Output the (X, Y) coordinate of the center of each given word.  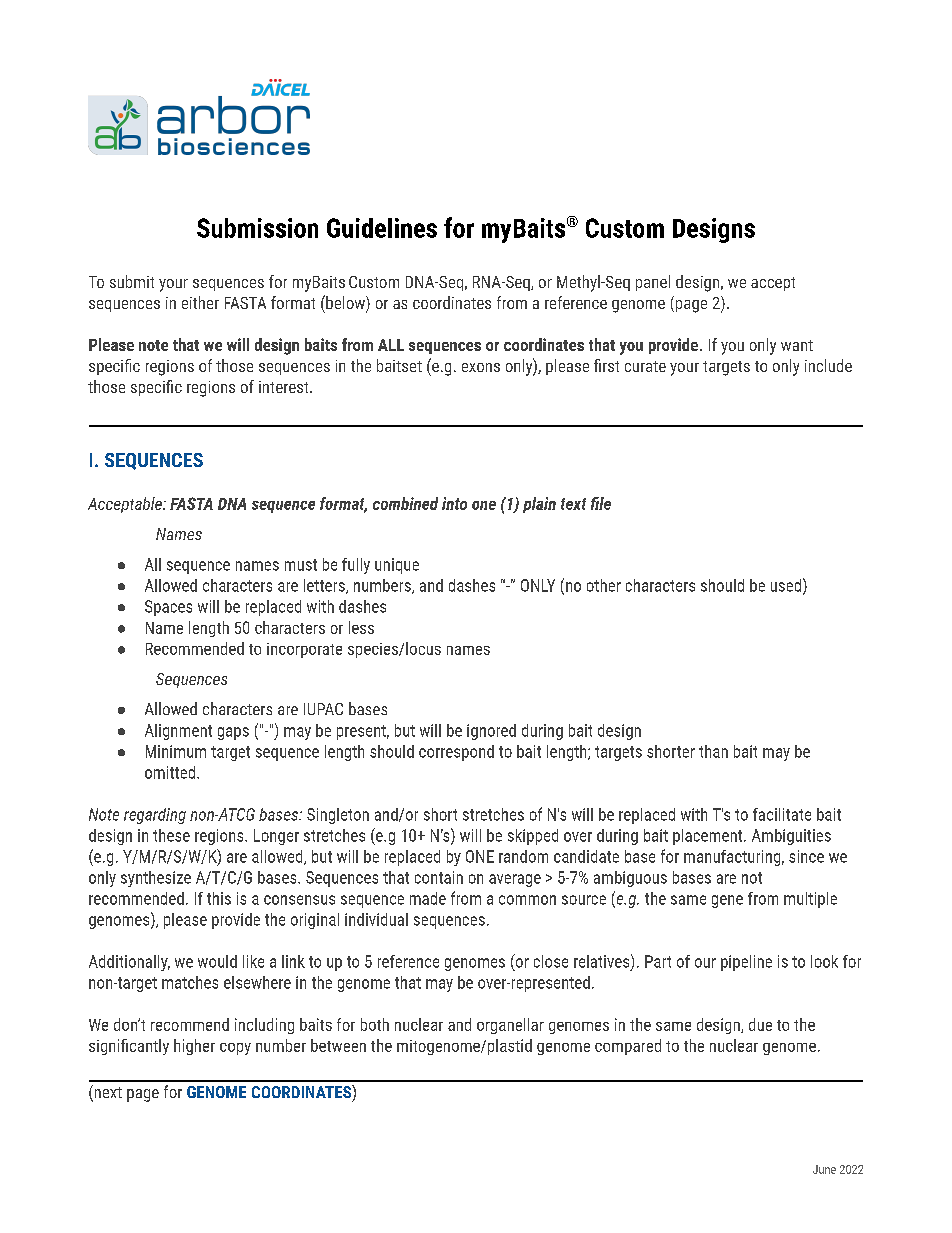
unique (397, 566)
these (171, 835)
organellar (510, 1026)
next (107, 1093)
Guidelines (382, 228)
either (200, 302)
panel (653, 283)
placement (709, 837)
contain (439, 877)
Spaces (168, 608)
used (786, 585)
